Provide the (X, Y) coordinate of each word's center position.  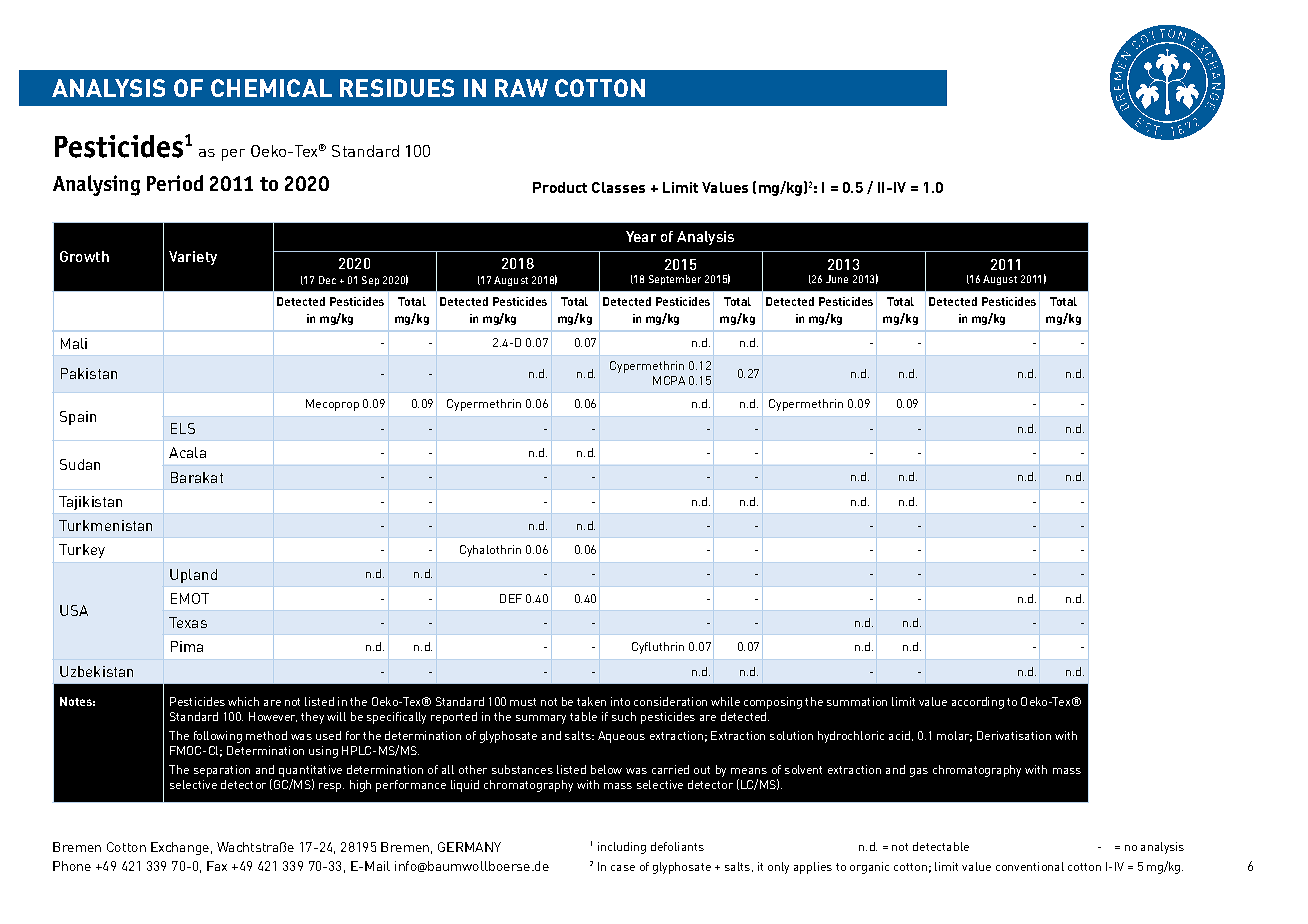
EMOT (190, 598)
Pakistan (89, 373)
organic (869, 868)
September (675, 280)
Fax (217, 866)
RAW (521, 88)
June (837, 279)
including (622, 848)
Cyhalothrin (490, 551)
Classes (618, 187)
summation (857, 701)
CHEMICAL (271, 88)
